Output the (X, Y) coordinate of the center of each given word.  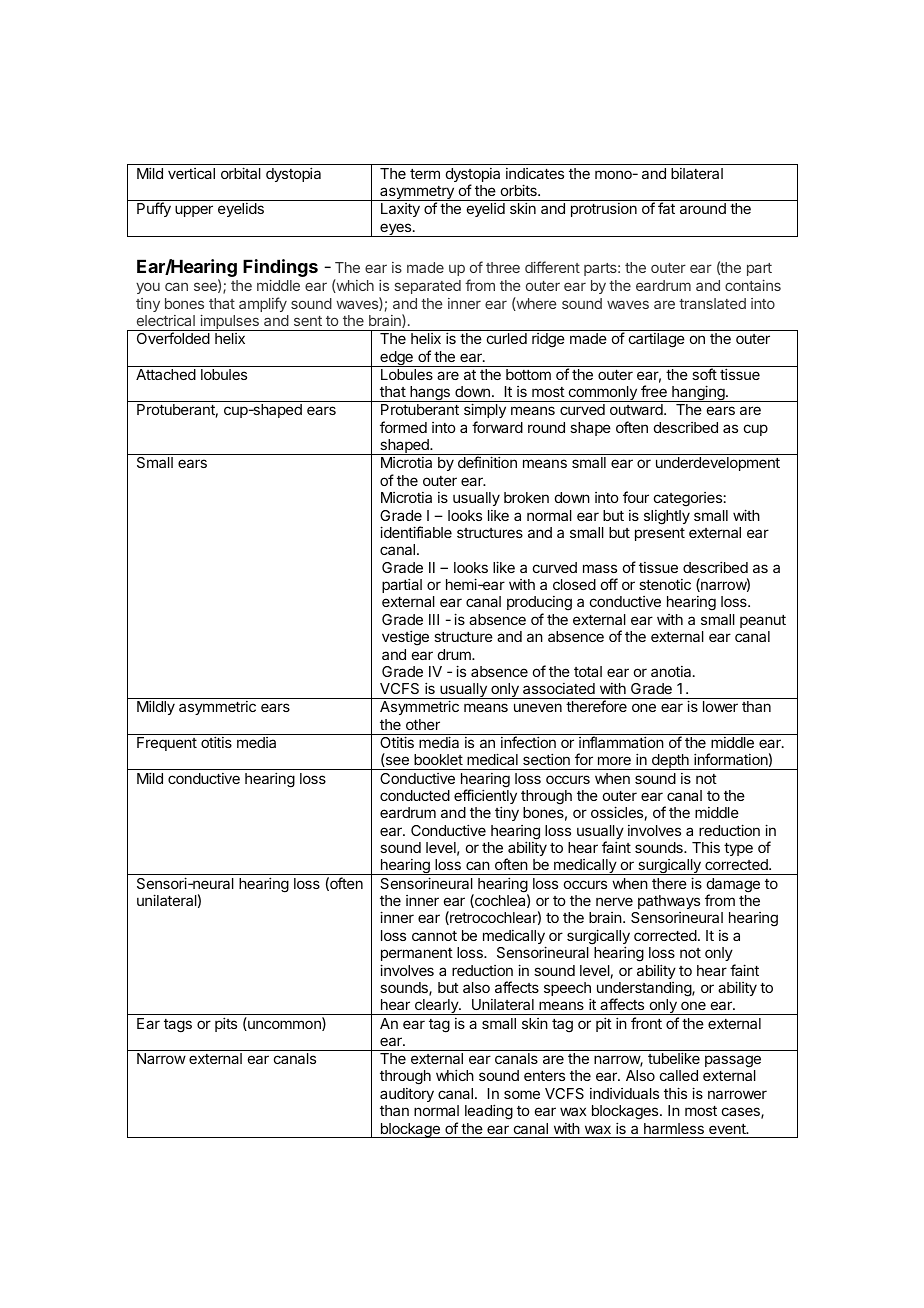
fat (666, 208)
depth (670, 762)
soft (704, 374)
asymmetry (417, 193)
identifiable (416, 532)
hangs (430, 394)
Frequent (167, 744)
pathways (669, 902)
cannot (434, 936)
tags (178, 1026)
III (434, 619)
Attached (166, 374)
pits (226, 1024)
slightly (667, 517)
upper (194, 211)
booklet (438, 759)
